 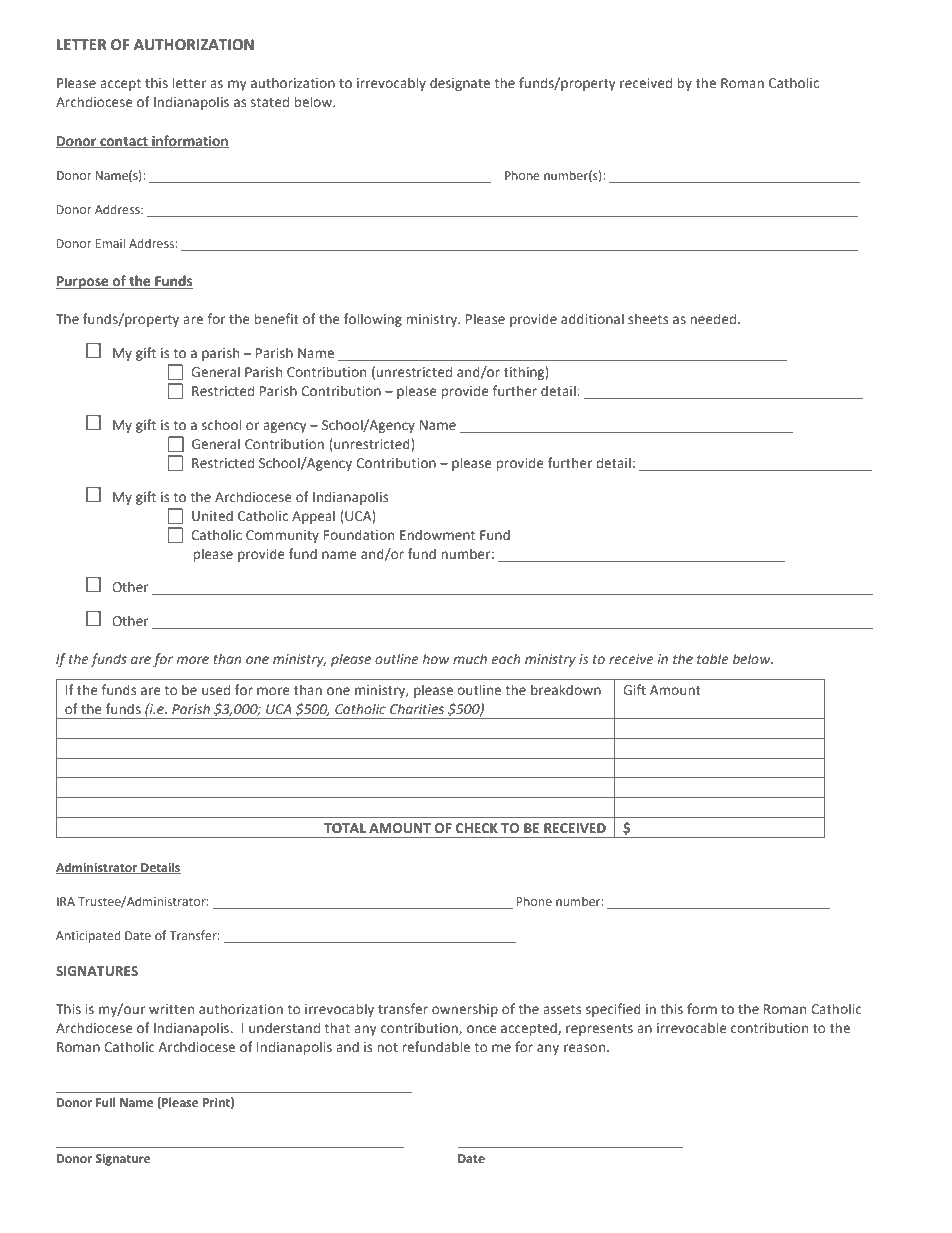 What do you see at coordinates (216, 690) in the screenshot?
I see `used` at bounding box center [216, 690].
